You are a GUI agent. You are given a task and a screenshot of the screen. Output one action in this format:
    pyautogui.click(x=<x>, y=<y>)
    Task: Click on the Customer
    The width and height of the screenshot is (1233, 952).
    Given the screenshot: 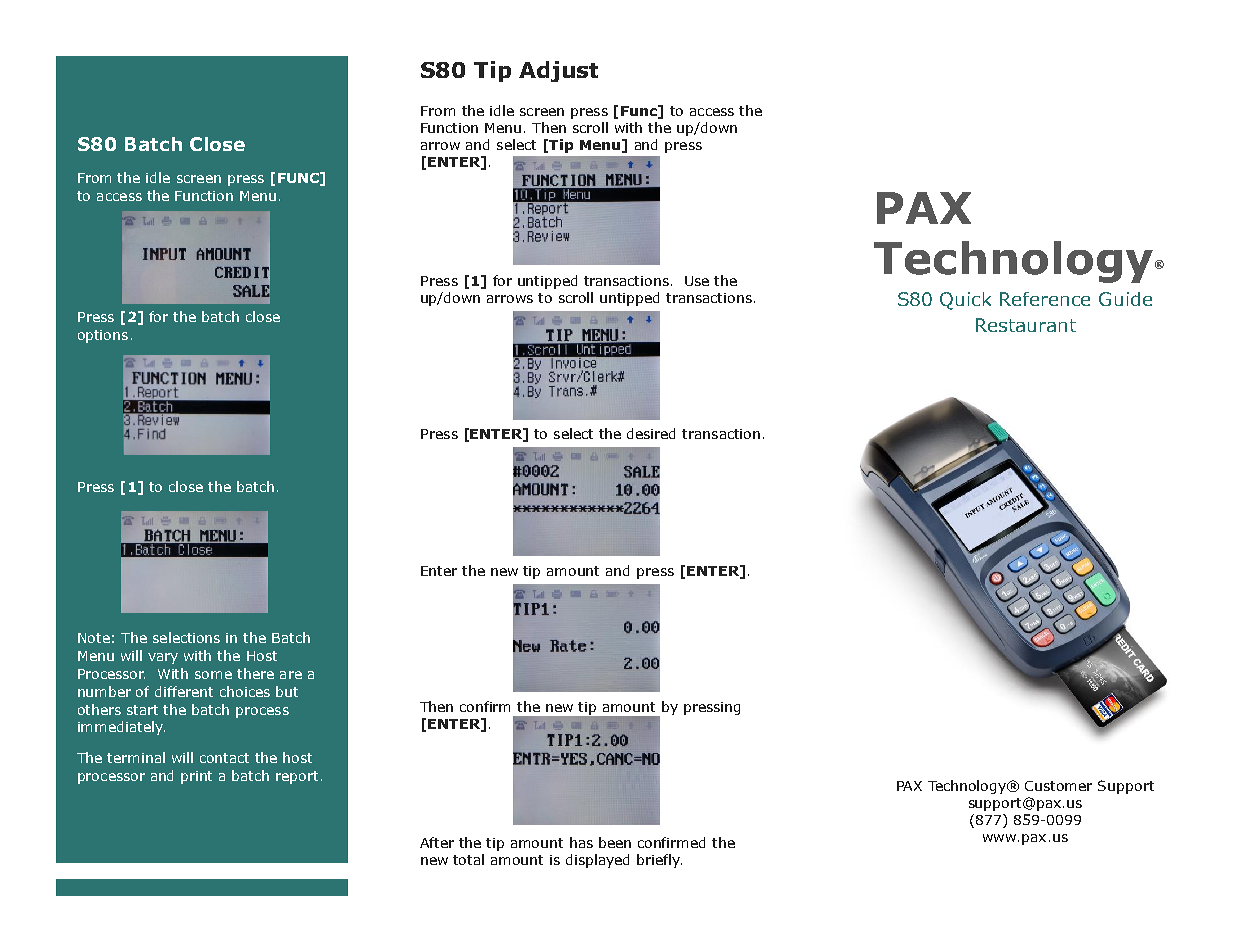 What is the action you would take?
    pyautogui.click(x=1058, y=786)
